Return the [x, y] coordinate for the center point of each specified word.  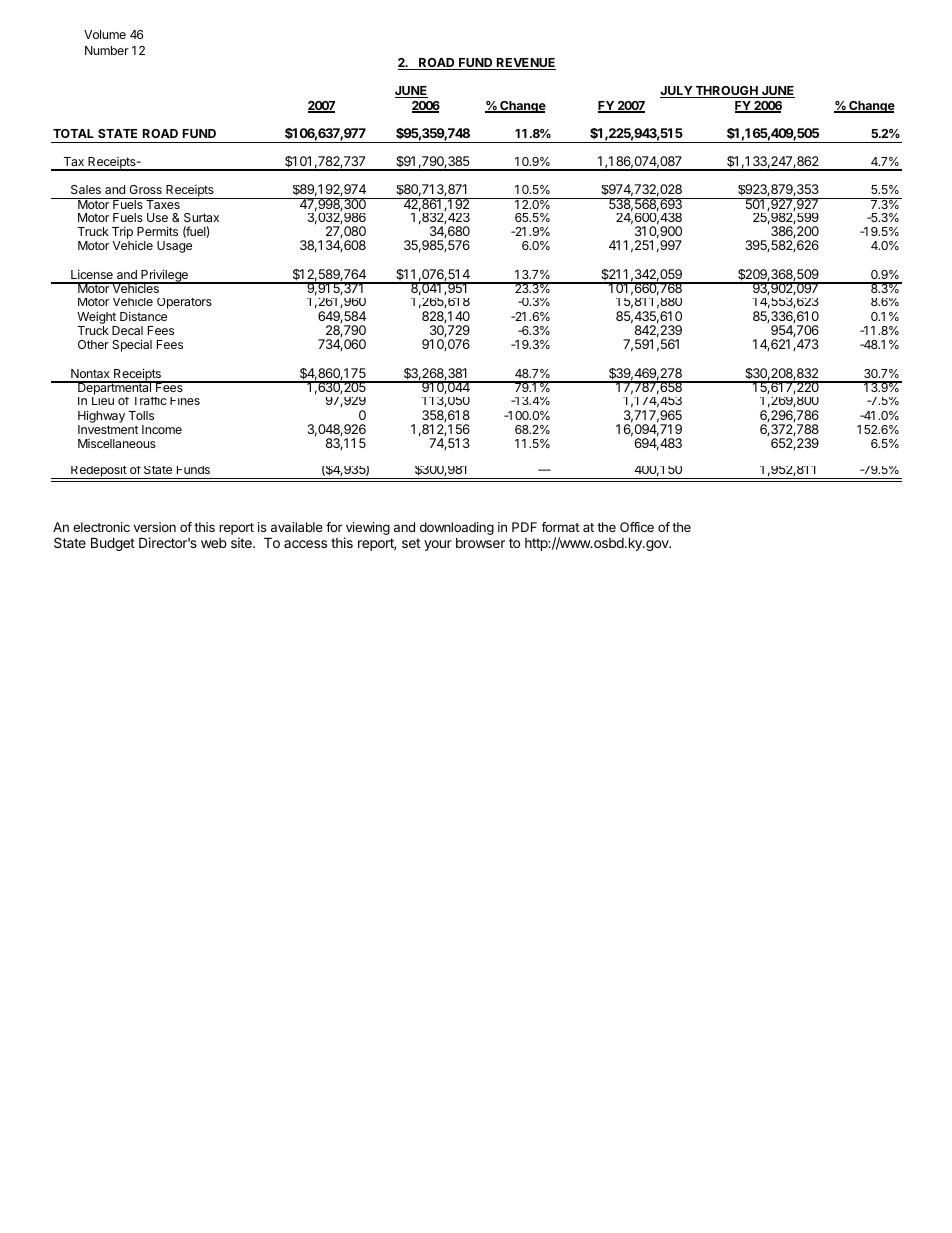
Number [107, 50]
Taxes [163, 203]
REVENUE [525, 64]
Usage [174, 247]
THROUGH [726, 92]
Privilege [164, 277]
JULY [677, 92]
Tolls [141, 415]
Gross [145, 189]
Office [637, 527]
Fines [185, 401]
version [155, 527]
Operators [184, 303]
